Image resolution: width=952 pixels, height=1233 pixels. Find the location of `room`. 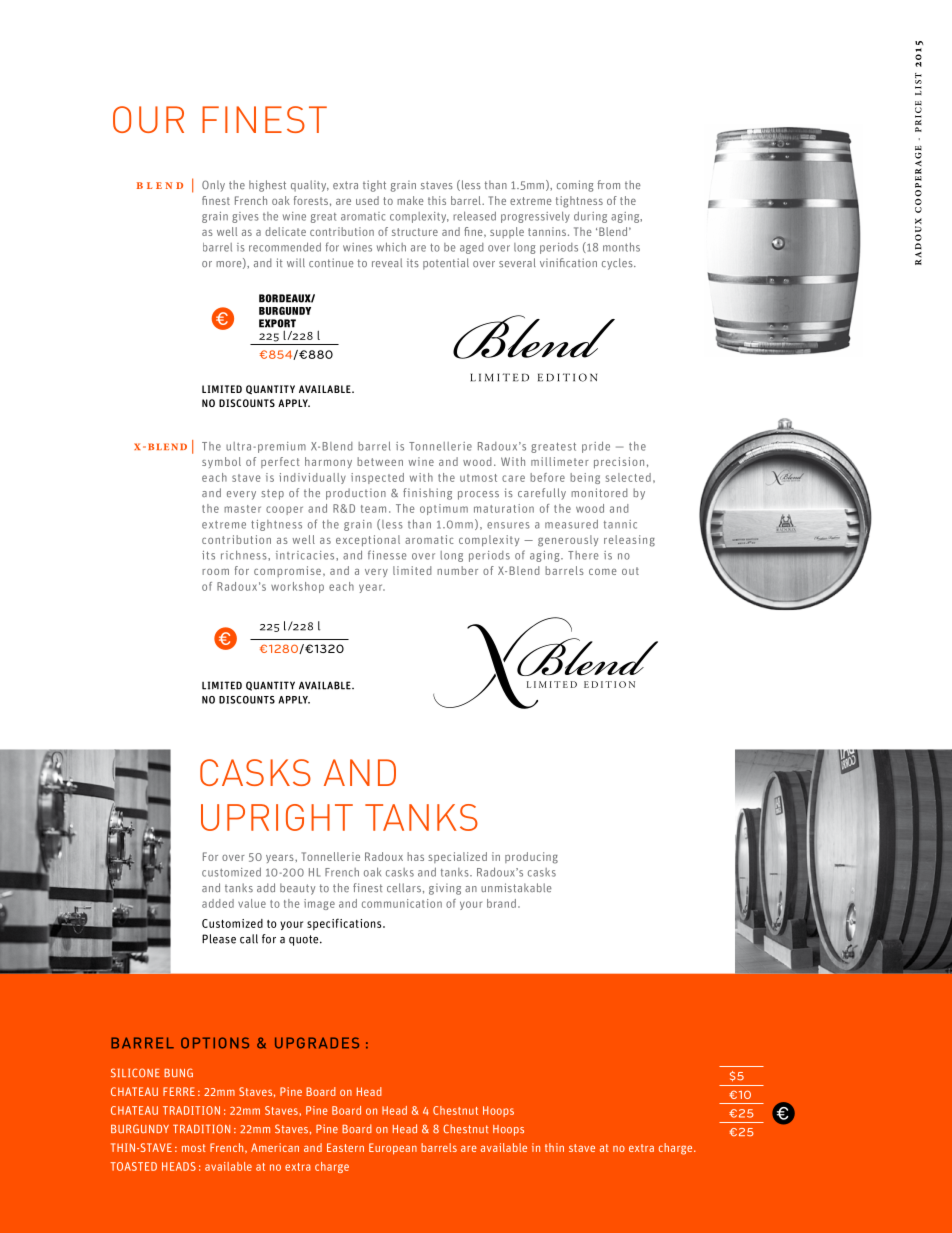

room is located at coordinates (215, 572).
